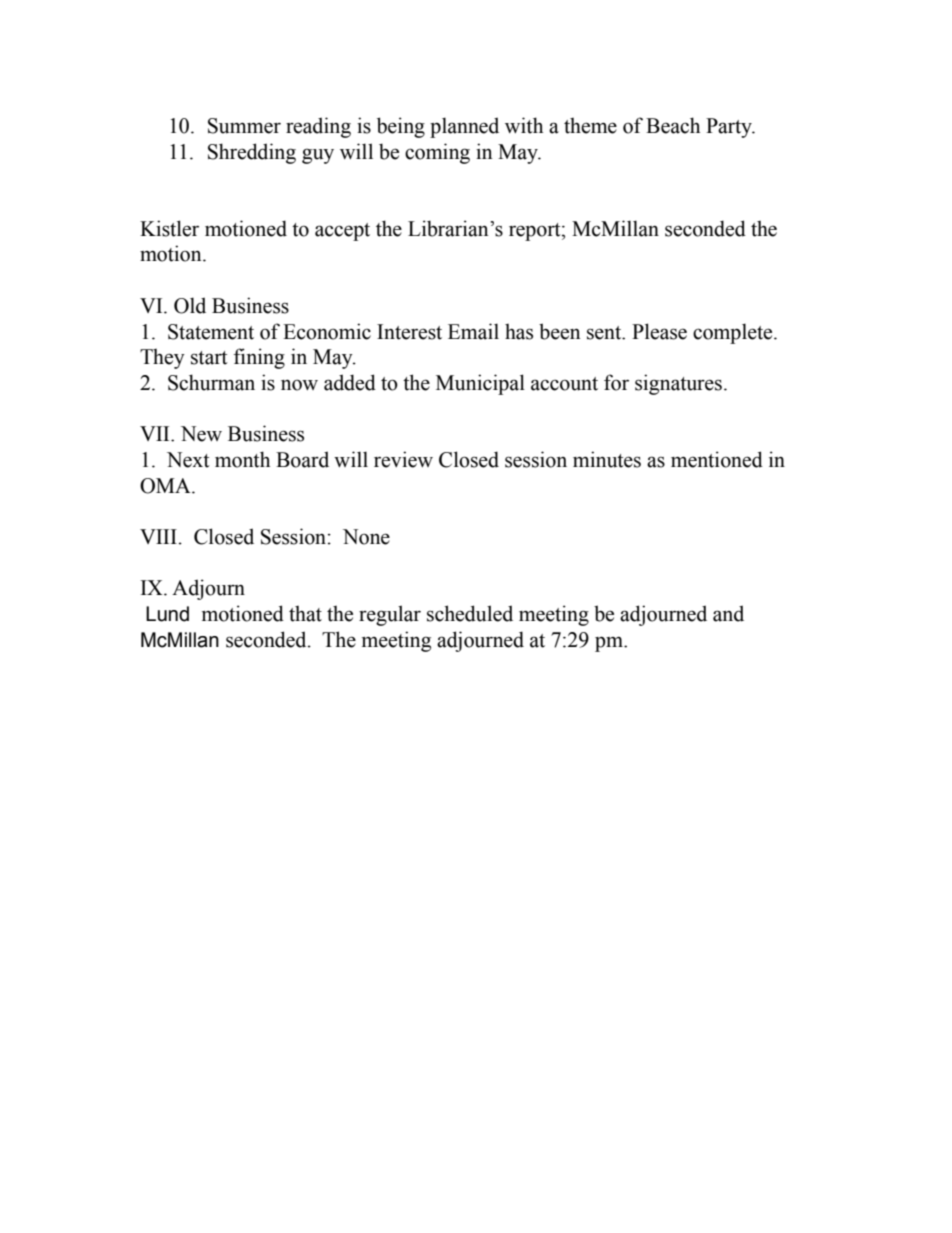 The height and width of the screenshot is (1233, 952). What do you see at coordinates (480, 384) in the screenshot?
I see `Municipal` at bounding box center [480, 384].
